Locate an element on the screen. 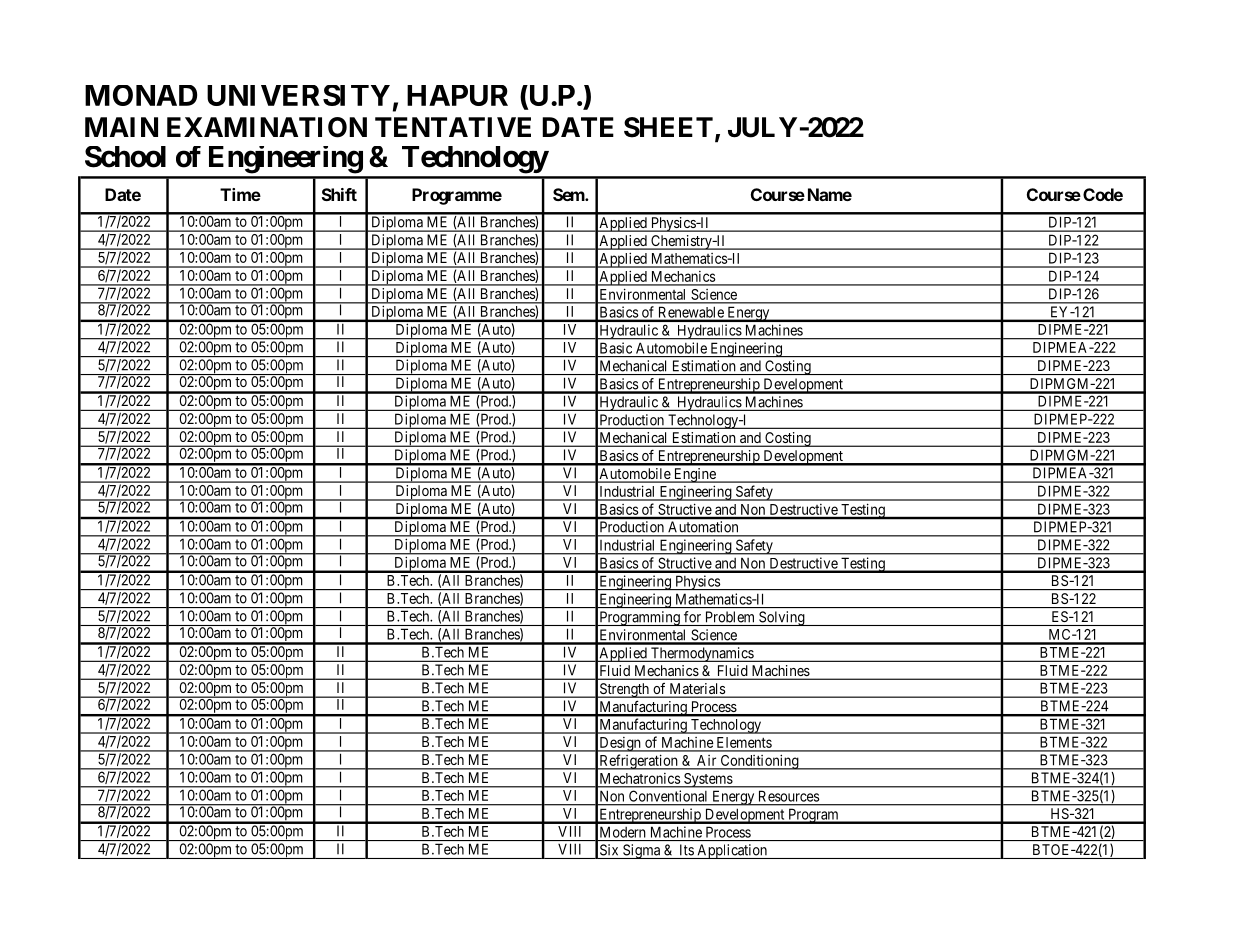 The height and width of the screenshot is (952, 1233). Sem is located at coordinates (569, 194).
